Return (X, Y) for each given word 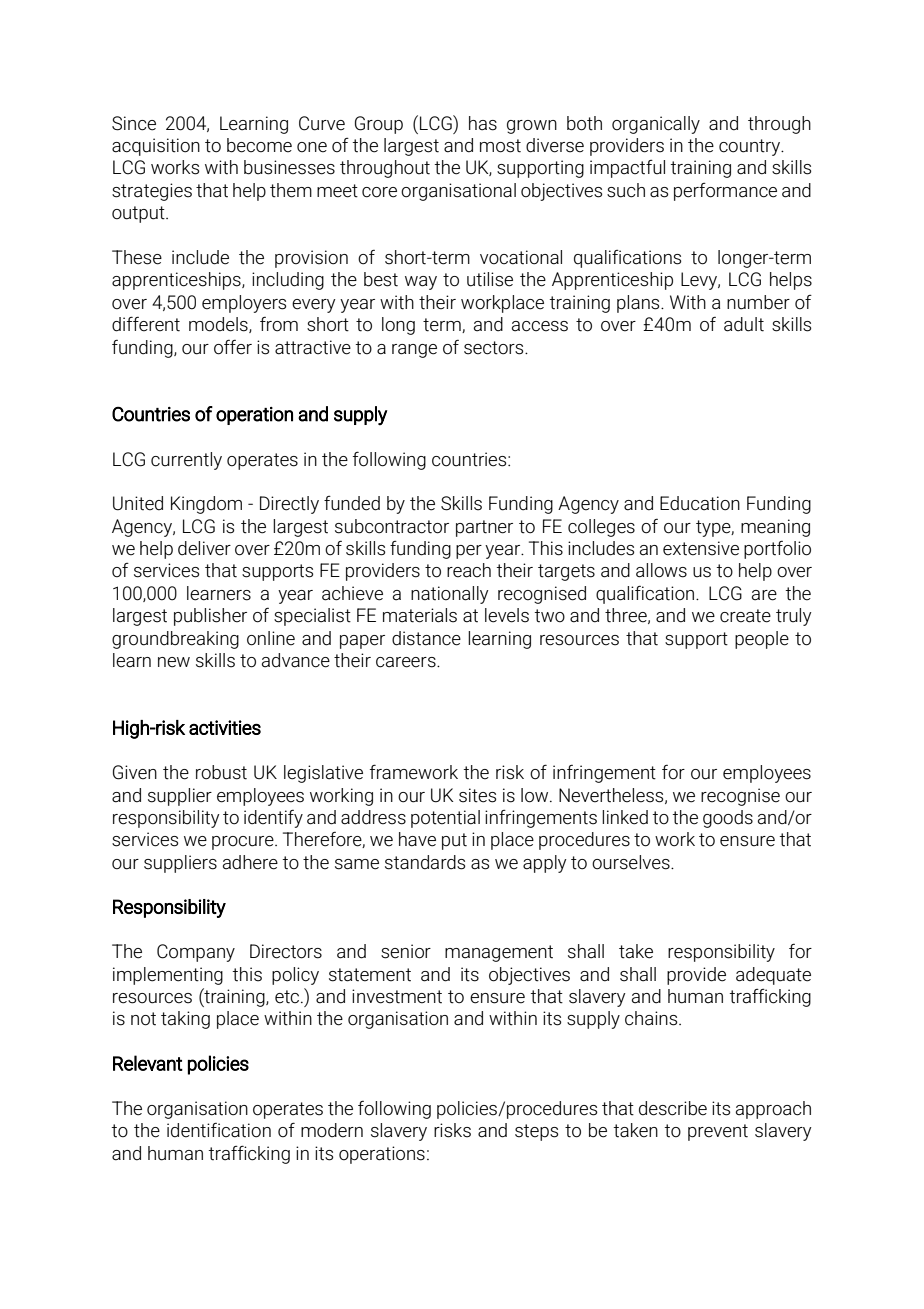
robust (221, 772)
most (500, 146)
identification (219, 1130)
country (751, 147)
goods (728, 819)
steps (536, 1132)
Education (700, 503)
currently (186, 461)
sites (477, 795)
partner (484, 528)
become (259, 145)
